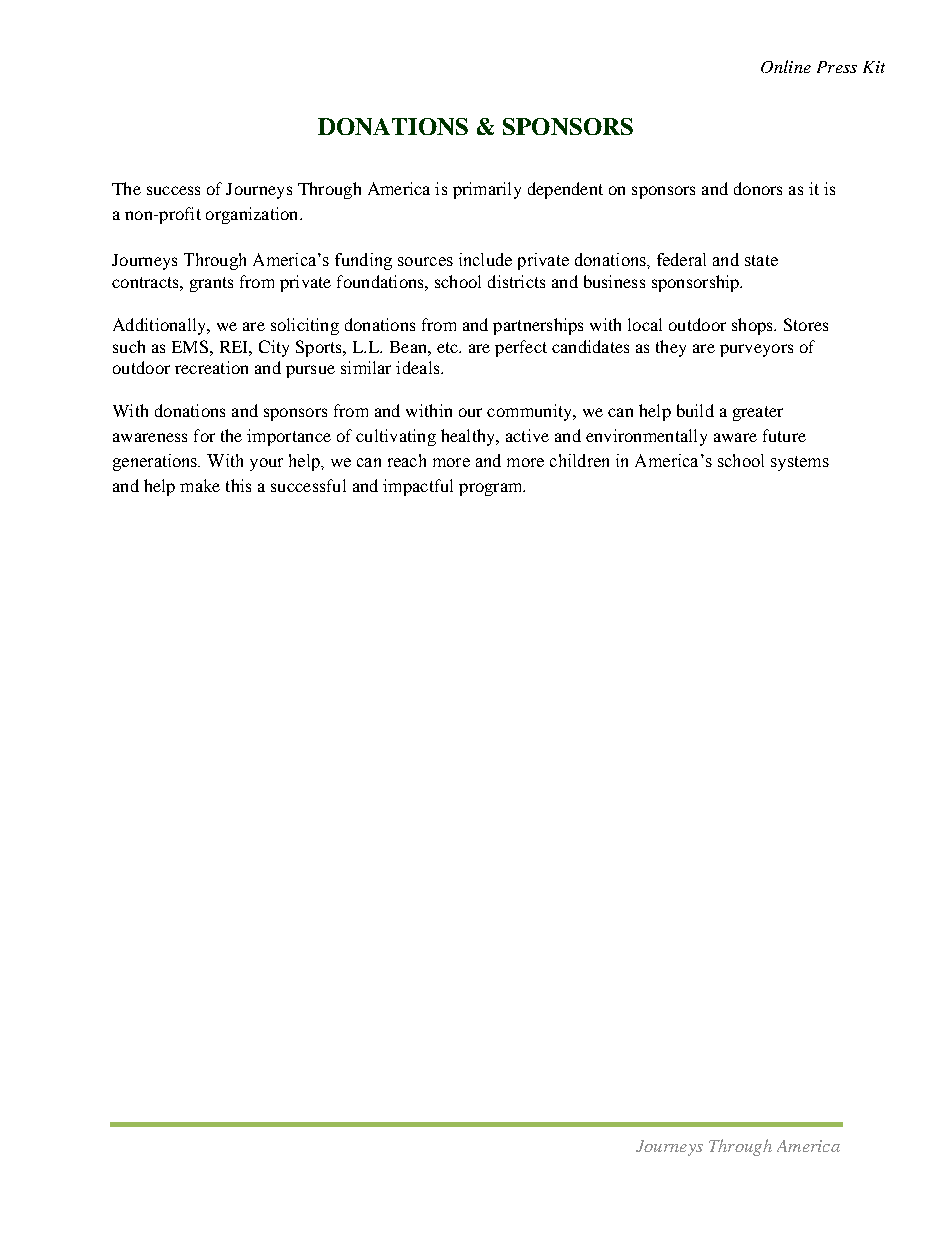 The width and height of the screenshot is (952, 1233). What do you see at coordinates (200, 485) in the screenshot?
I see `make` at bounding box center [200, 485].
